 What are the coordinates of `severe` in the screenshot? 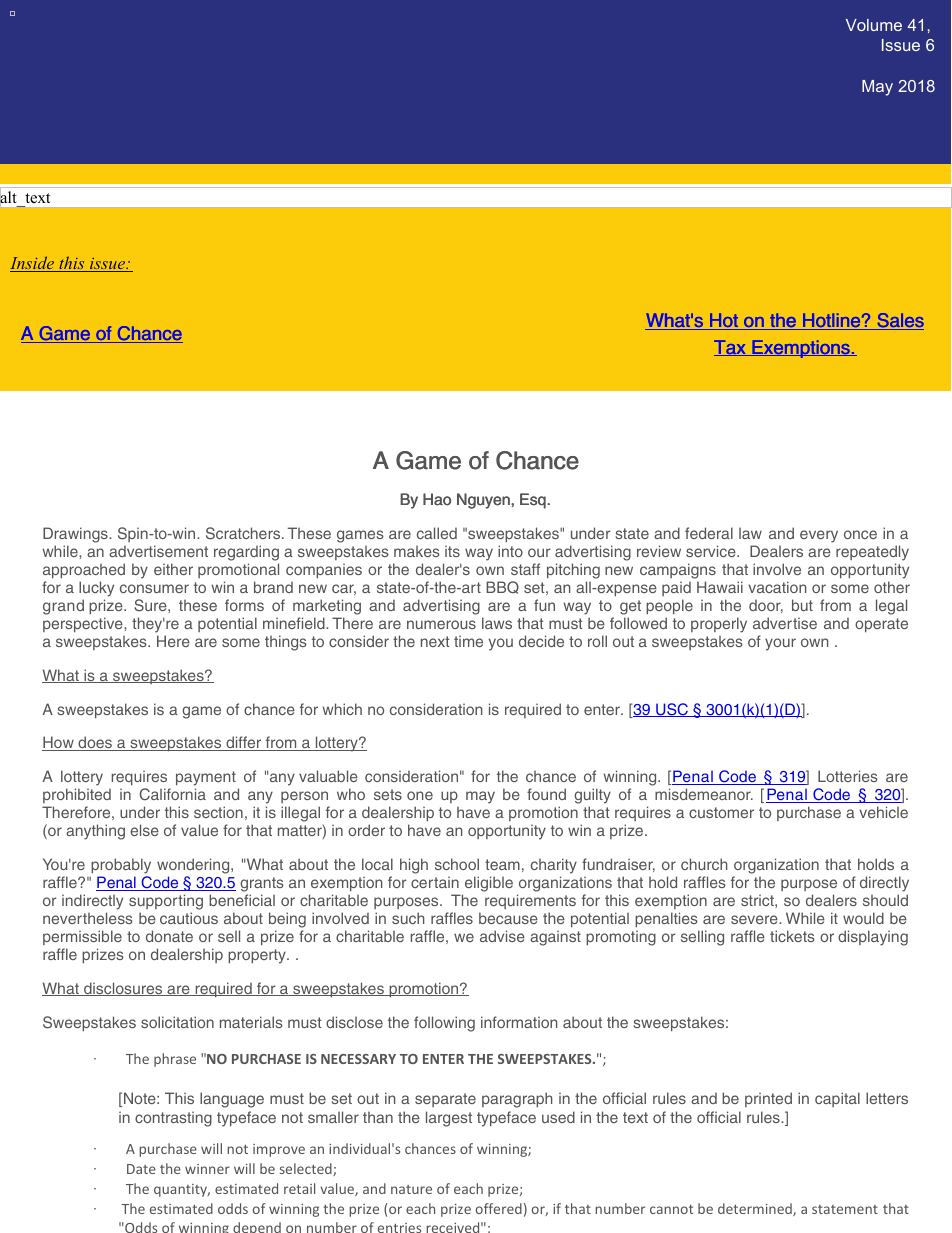 It's located at (755, 919).
